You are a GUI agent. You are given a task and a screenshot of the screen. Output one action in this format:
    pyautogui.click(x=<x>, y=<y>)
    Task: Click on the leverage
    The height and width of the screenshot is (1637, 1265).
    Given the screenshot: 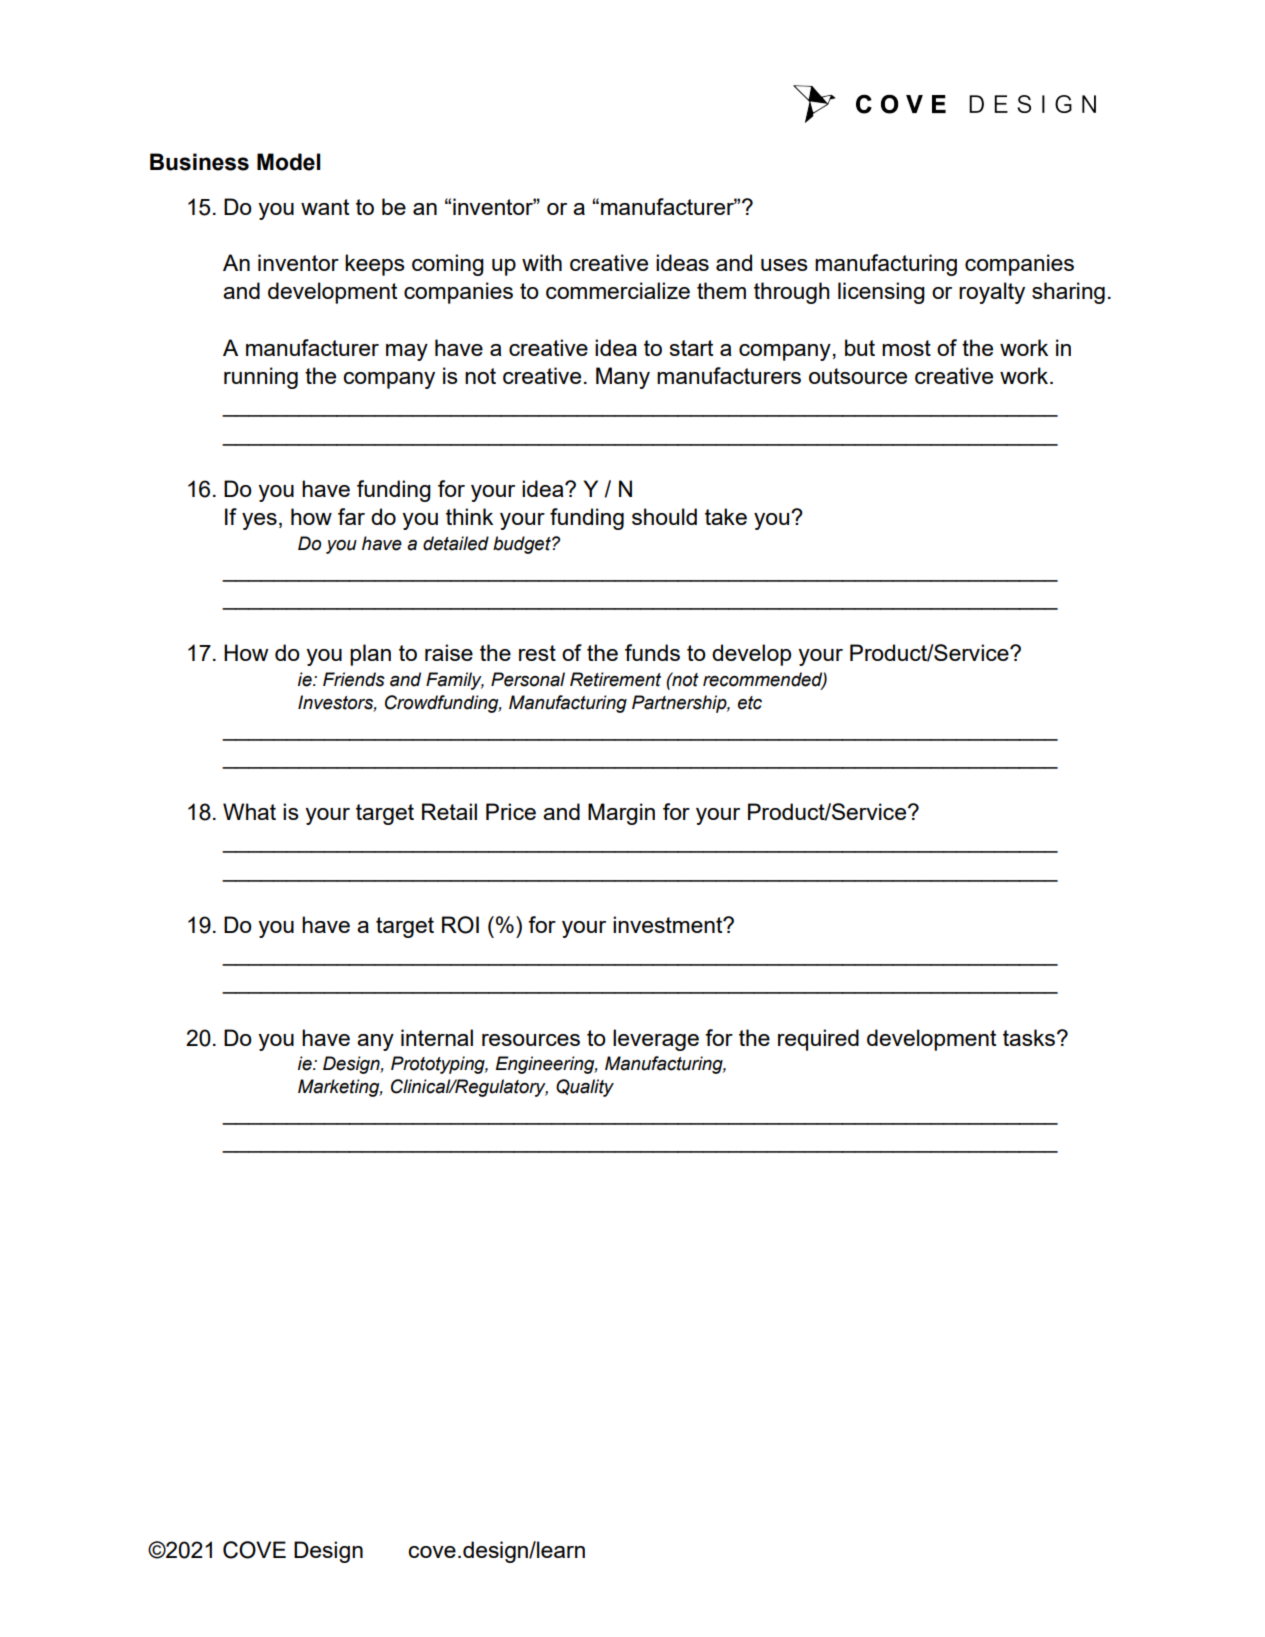 What is the action you would take?
    pyautogui.click(x=656, y=1040)
